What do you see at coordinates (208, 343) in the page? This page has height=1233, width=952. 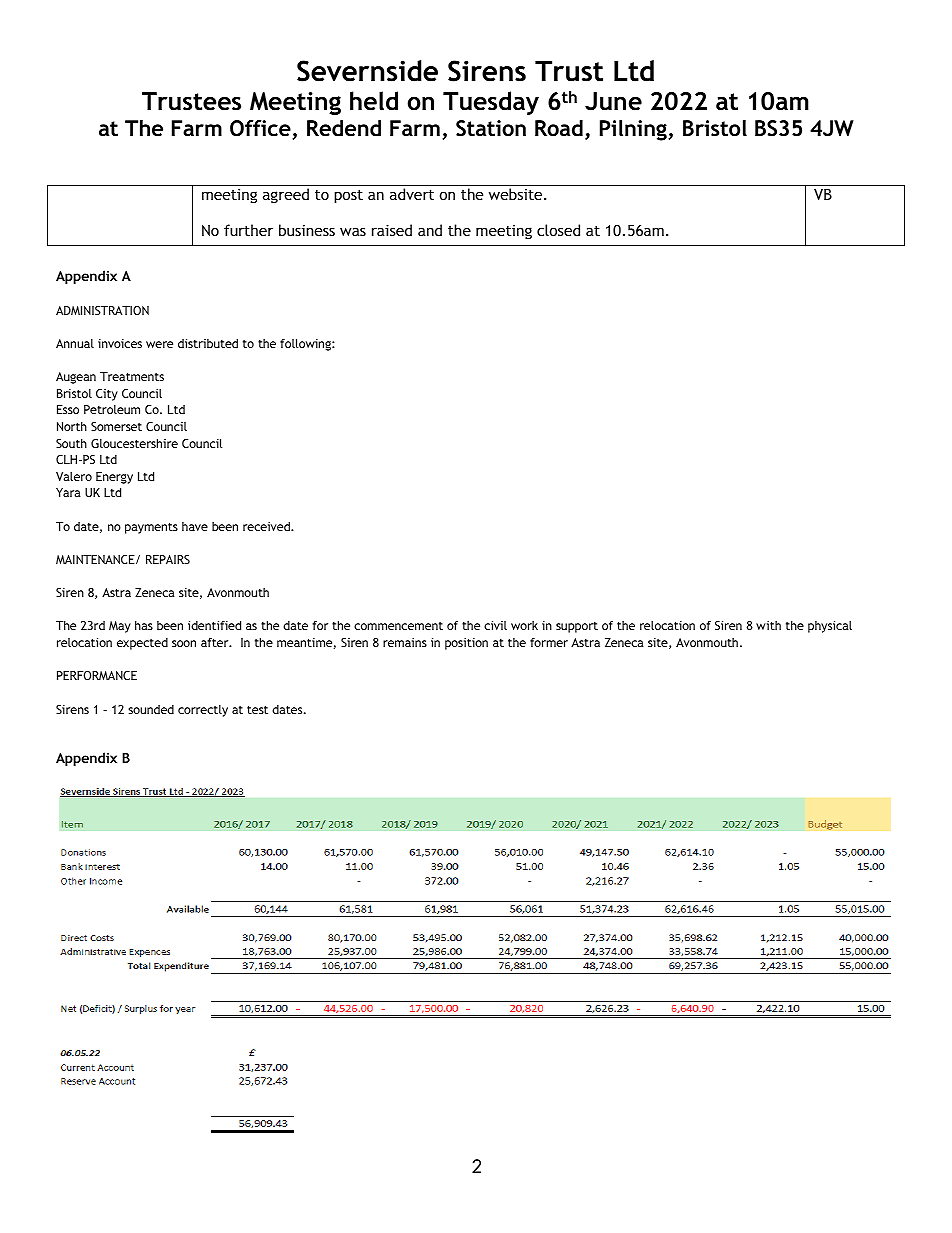 I see `distributed` at bounding box center [208, 343].
